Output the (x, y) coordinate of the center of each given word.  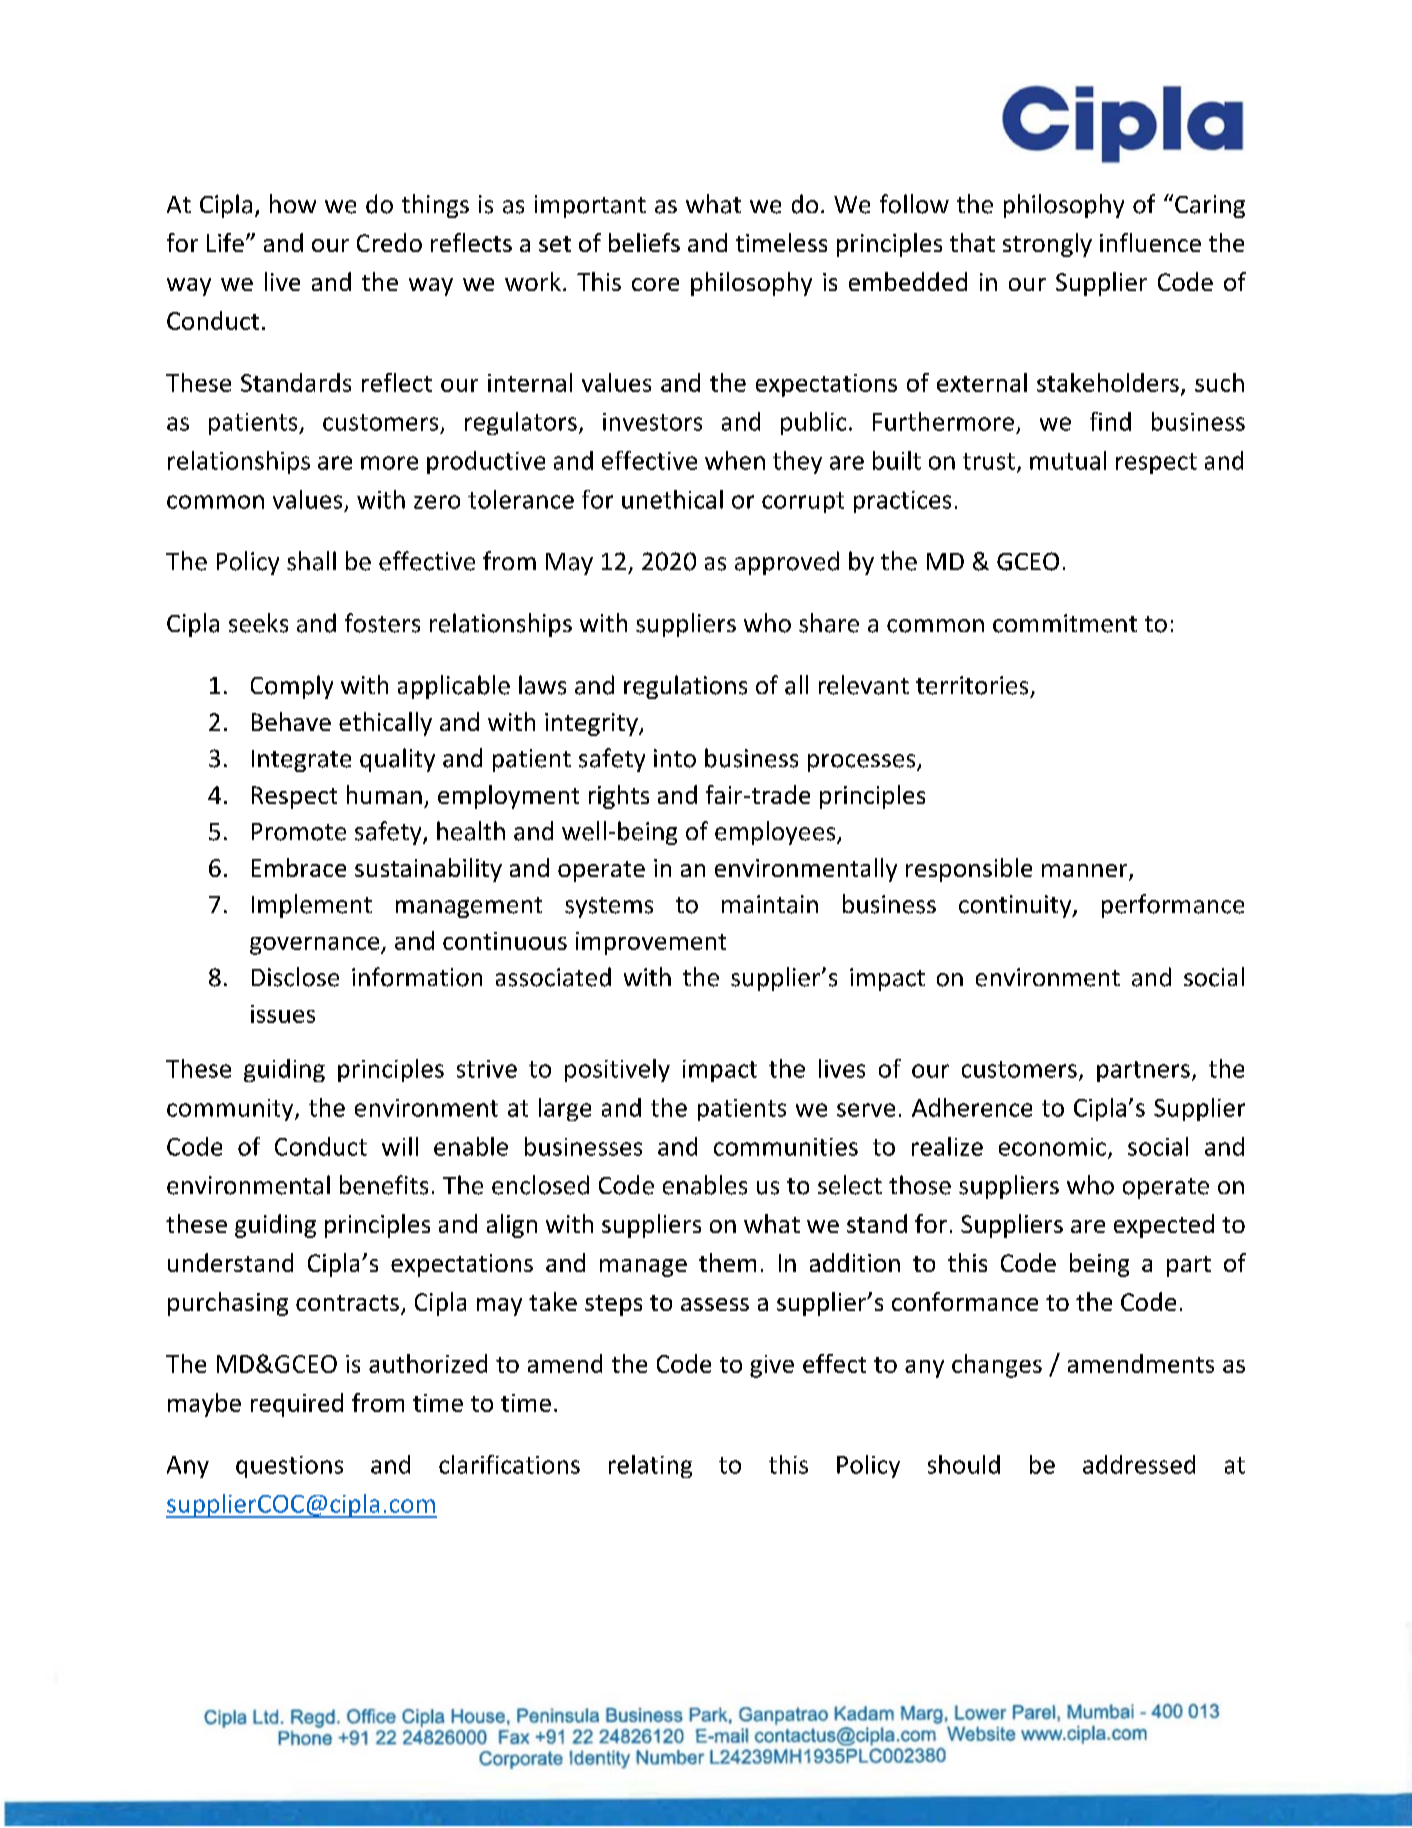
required (297, 1405)
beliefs (644, 242)
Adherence (972, 1107)
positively (617, 1070)
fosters (382, 623)
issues (283, 1014)
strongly (1047, 245)
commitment (1065, 623)
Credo (389, 242)
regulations (685, 687)
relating (650, 1466)
